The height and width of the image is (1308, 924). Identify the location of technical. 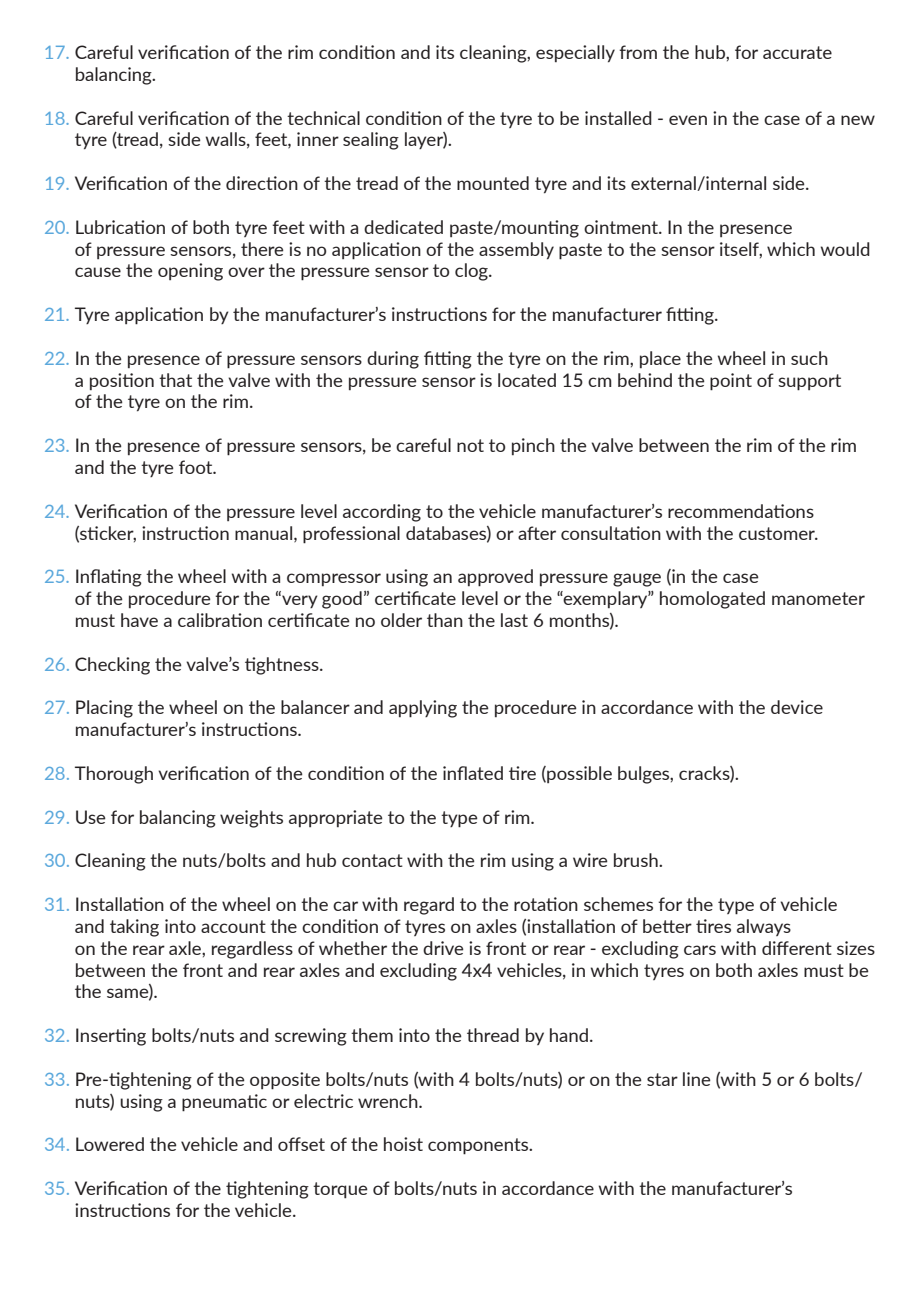
(323, 118).
